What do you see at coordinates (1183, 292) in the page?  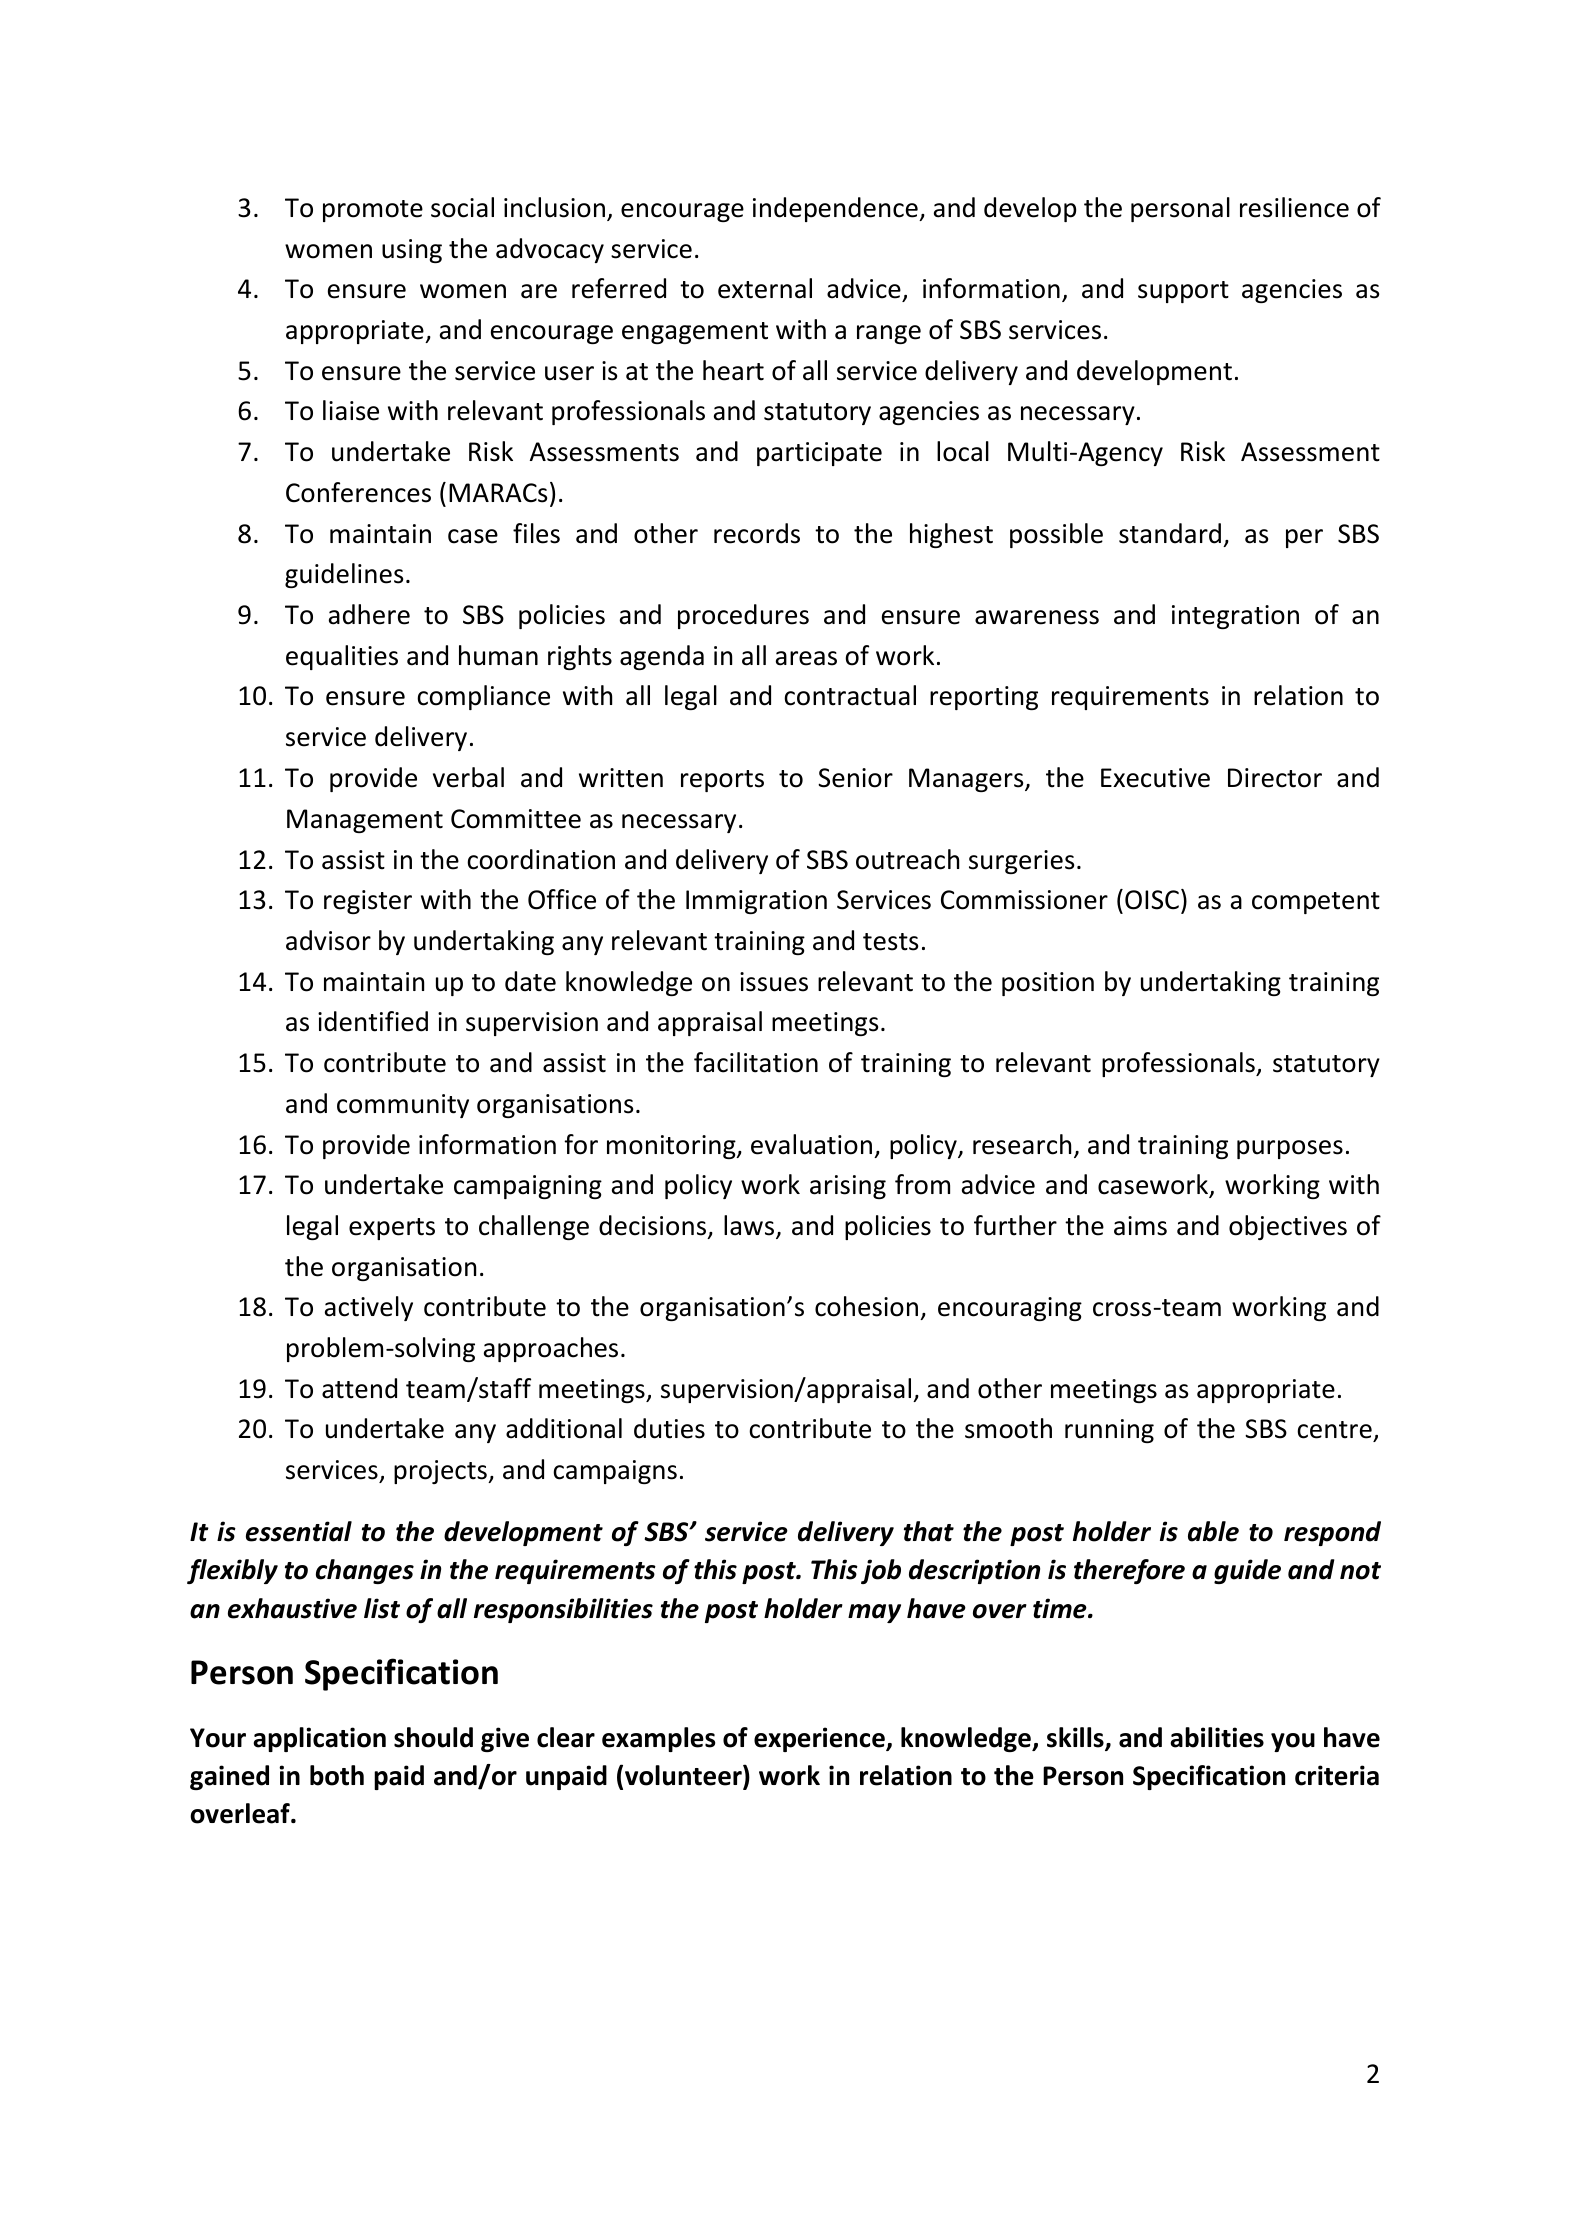 I see `support` at bounding box center [1183, 292].
